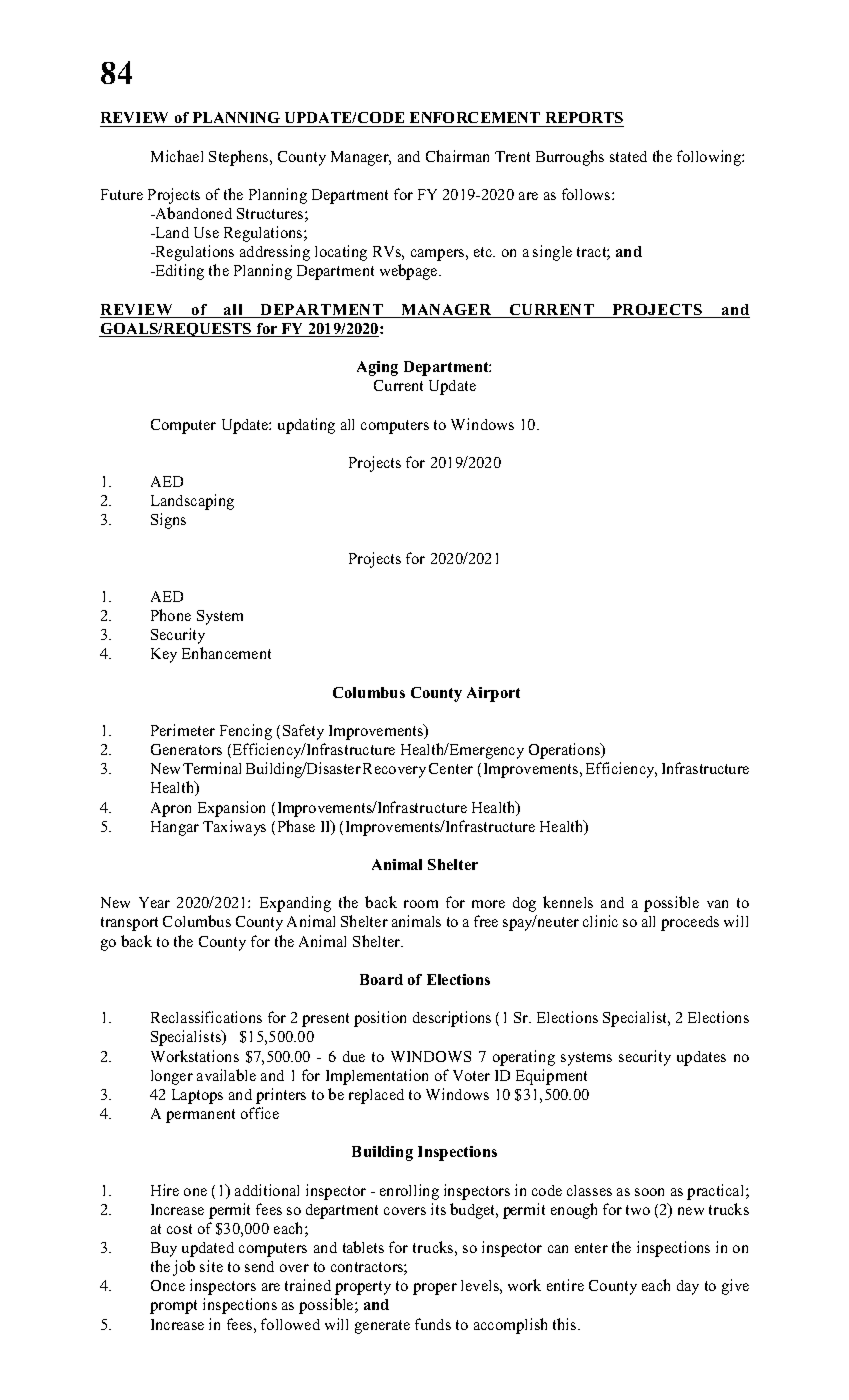 The image size is (849, 1400). Describe the element at coordinates (184, 1268) in the screenshot. I see `job` at that location.
